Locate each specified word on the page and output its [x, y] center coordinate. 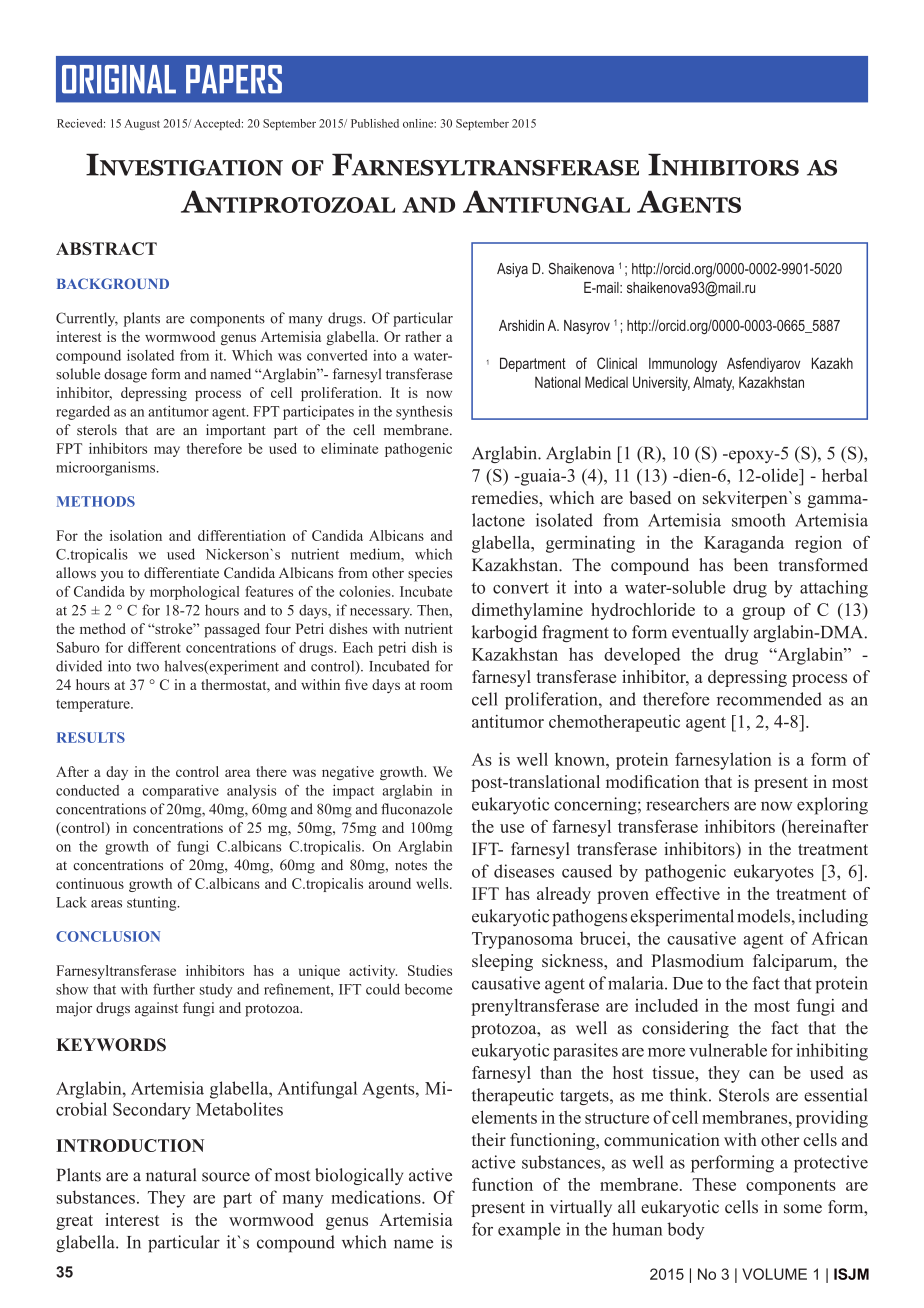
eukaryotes [774, 873]
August [142, 124]
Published [375, 123]
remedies [506, 497]
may [167, 451]
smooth [759, 520]
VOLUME [774, 1274]
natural [171, 1175]
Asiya [512, 270]
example [529, 1231]
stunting [153, 904]
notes [411, 866]
